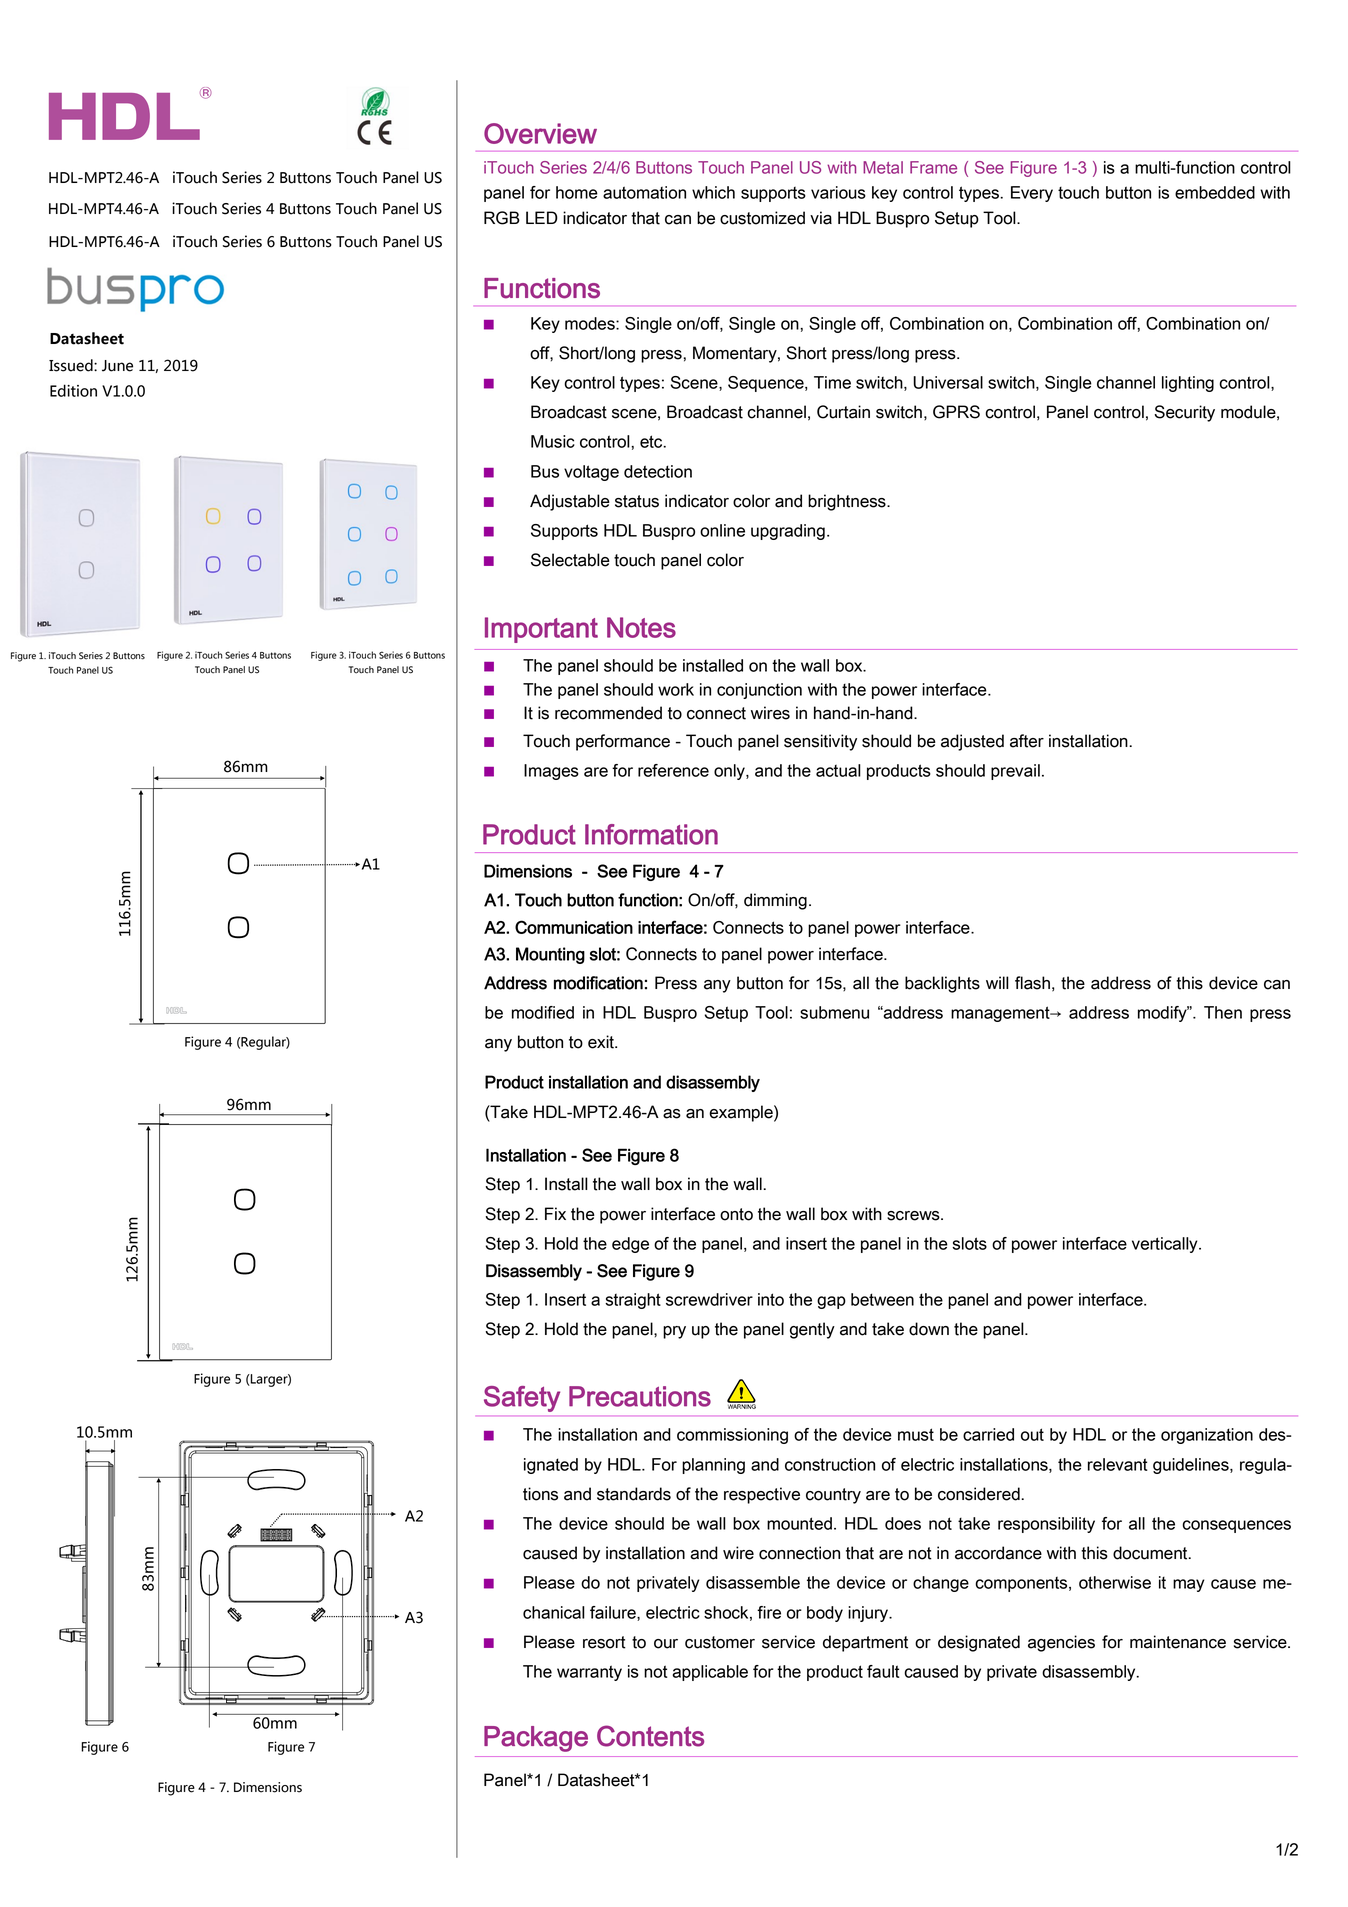  I want to click on Every, so click(1032, 194).
